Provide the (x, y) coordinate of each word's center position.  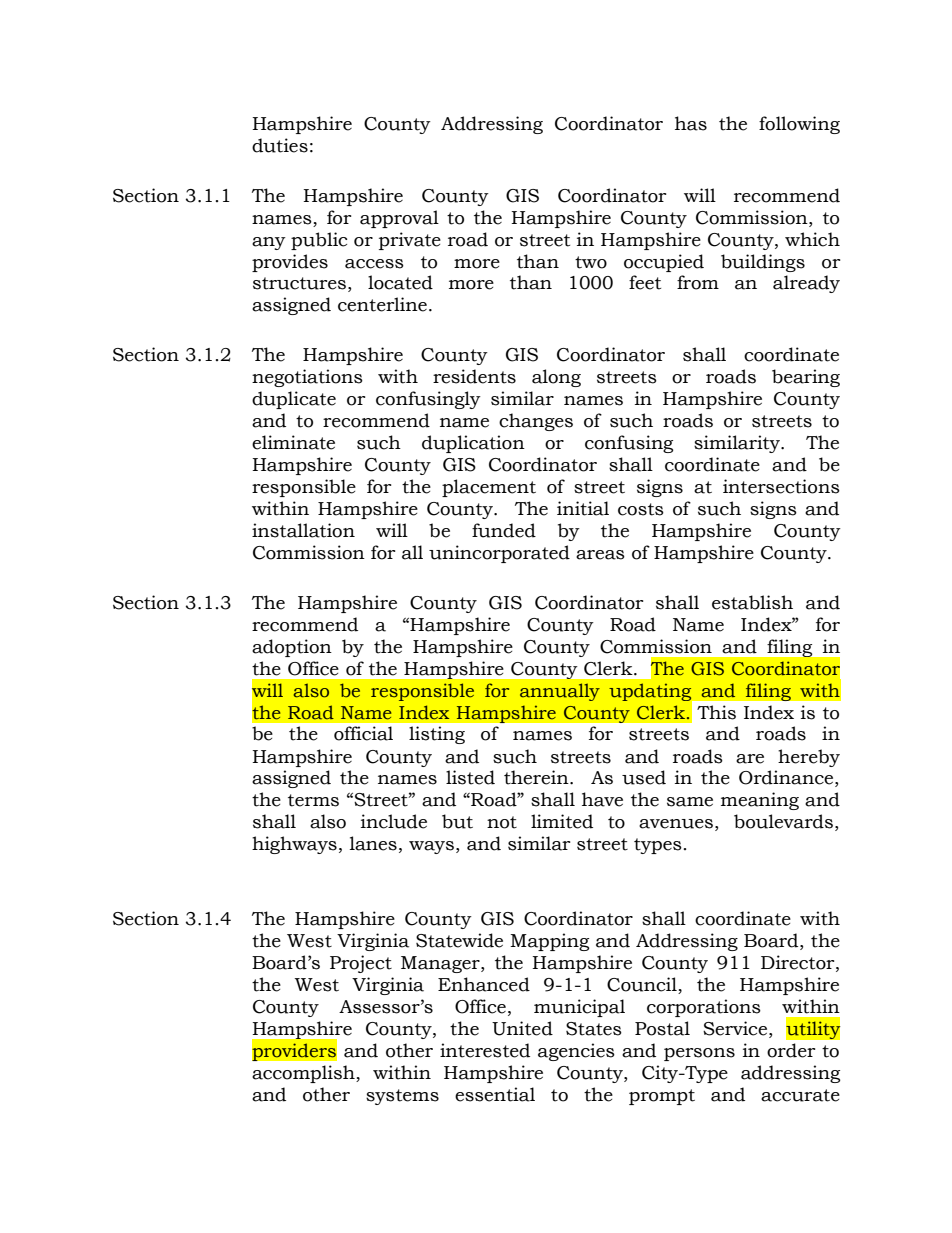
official (363, 733)
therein (537, 777)
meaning (760, 801)
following (799, 125)
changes (536, 422)
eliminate (293, 442)
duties (280, 145)
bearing (806, 378)
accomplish (304, 1074)
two (591, 262)
